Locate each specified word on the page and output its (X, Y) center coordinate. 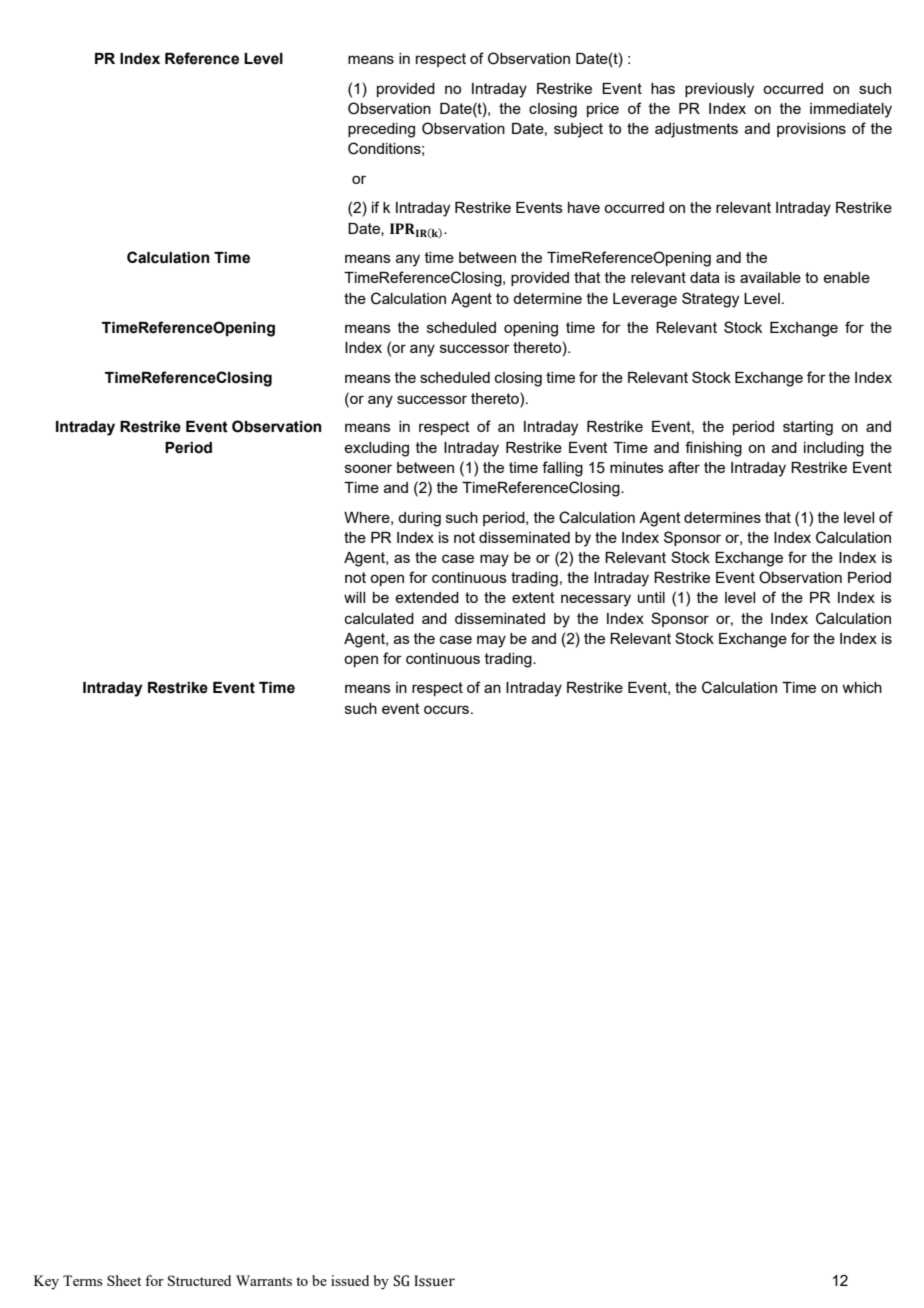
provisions (811, 130)
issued (350, 1280)
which (862, 687)
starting (808, 428)
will (354, 597)
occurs (446, 709)
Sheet (124, 1280)
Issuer (434, 1281)
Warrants (264, 1280)
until (651, 597)
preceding (381, 130)
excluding (376, 449)
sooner (368, 468)
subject (578, 130)
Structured (199, 1280)
